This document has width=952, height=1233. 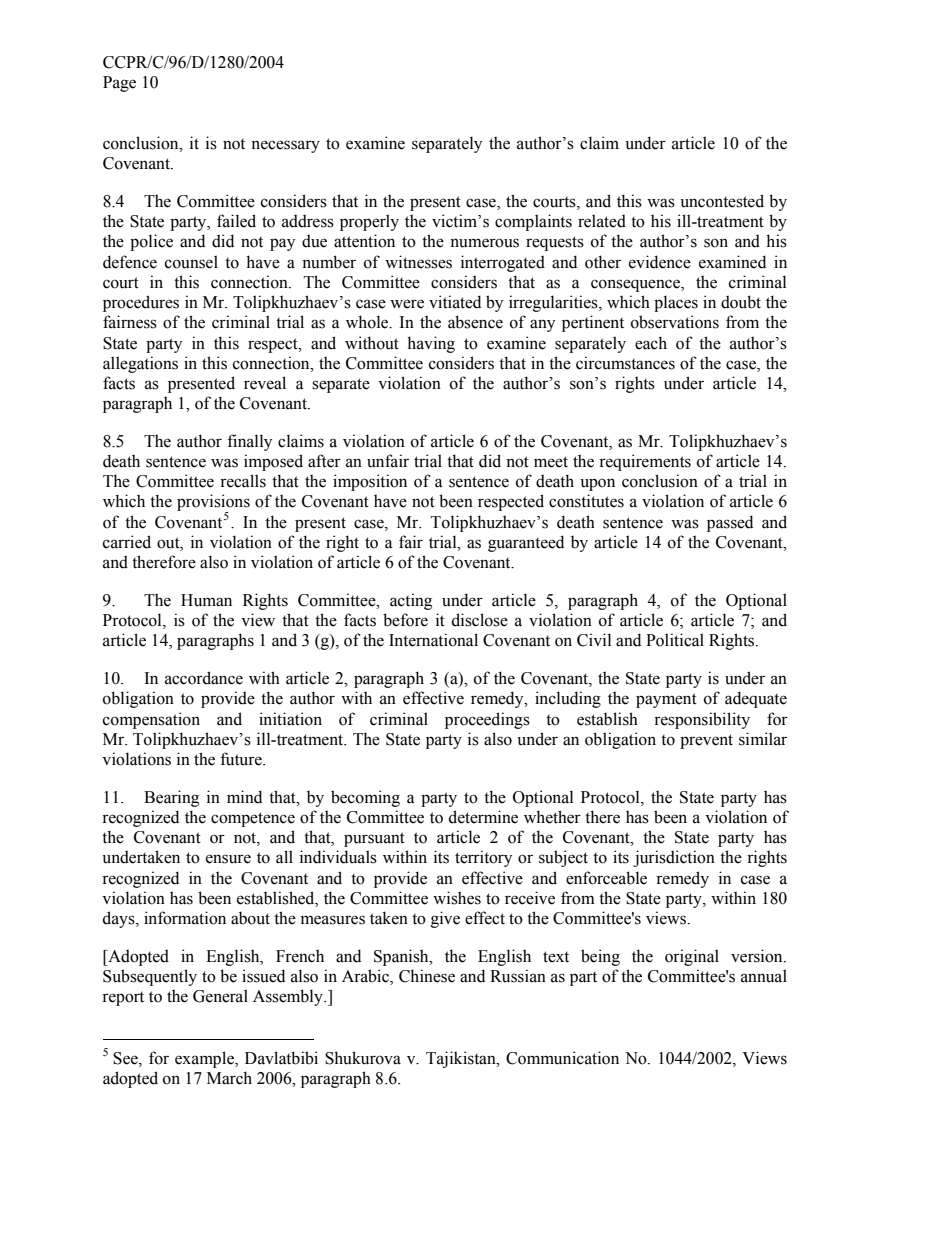 I want to click on uncontested, so click(x=722, y=201).
